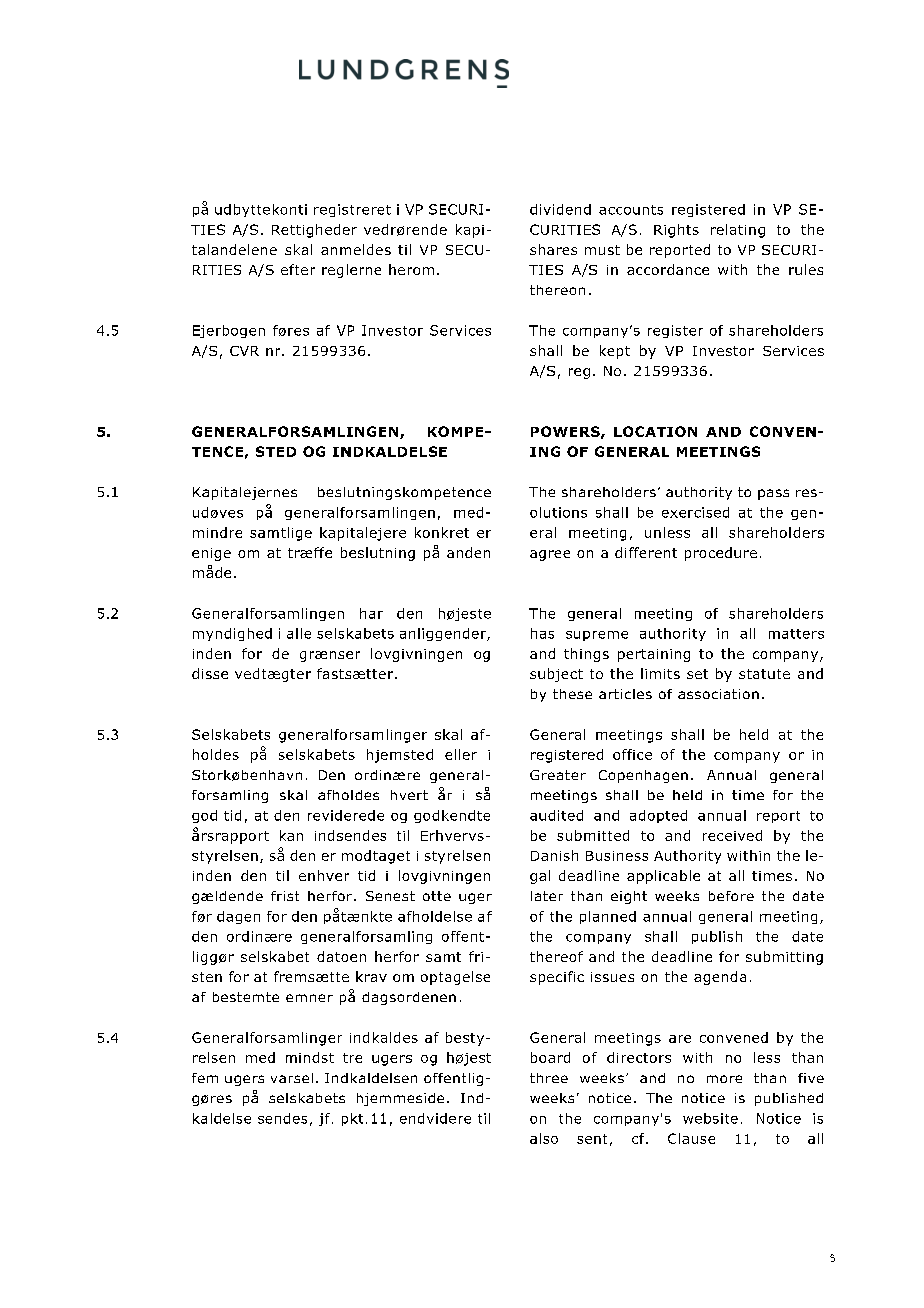 The width and height of the document is (924, 1308). I want to click on later, so click(547, 896).
